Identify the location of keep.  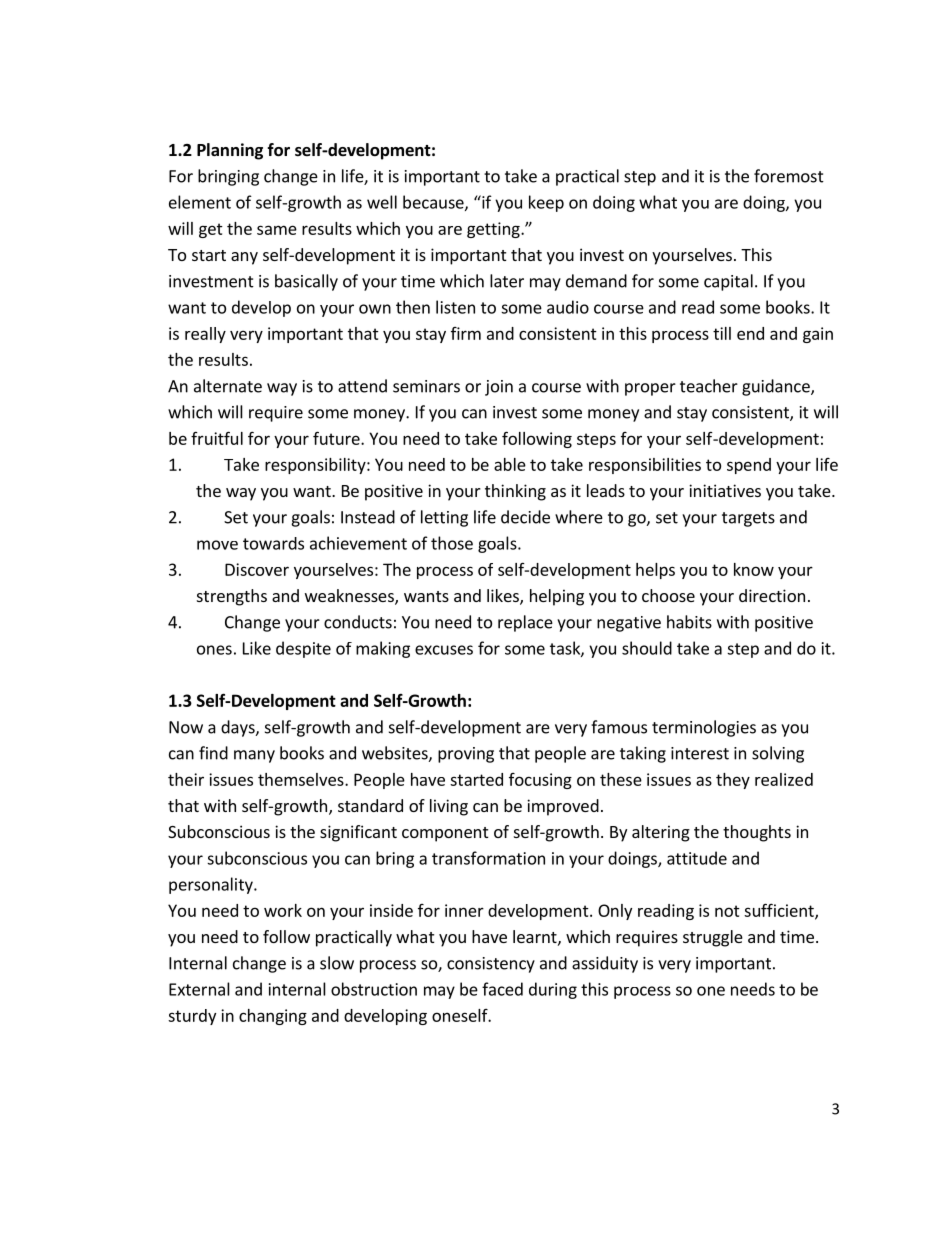
(546, 203).
